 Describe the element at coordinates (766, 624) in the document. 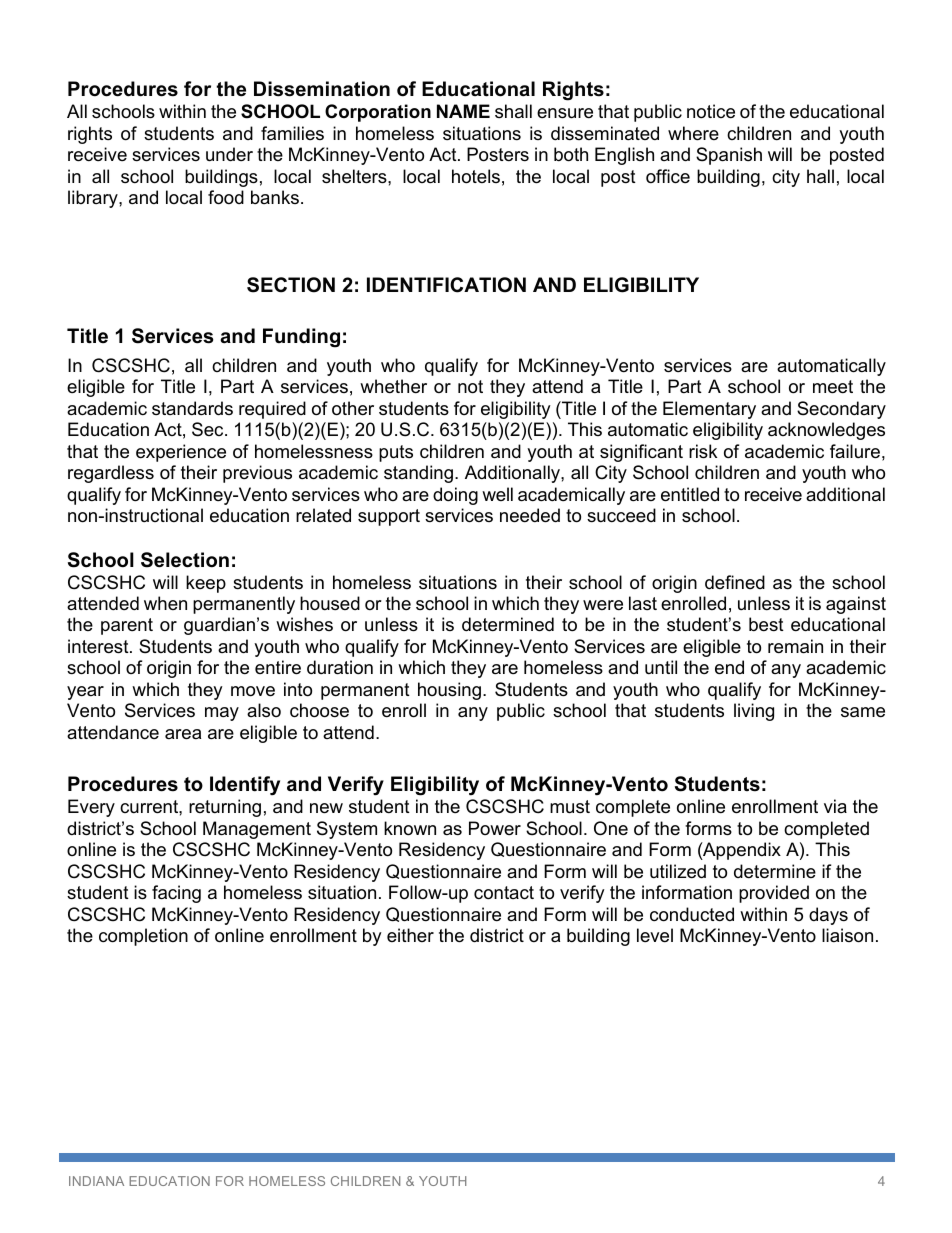

I see `best` at that location.
